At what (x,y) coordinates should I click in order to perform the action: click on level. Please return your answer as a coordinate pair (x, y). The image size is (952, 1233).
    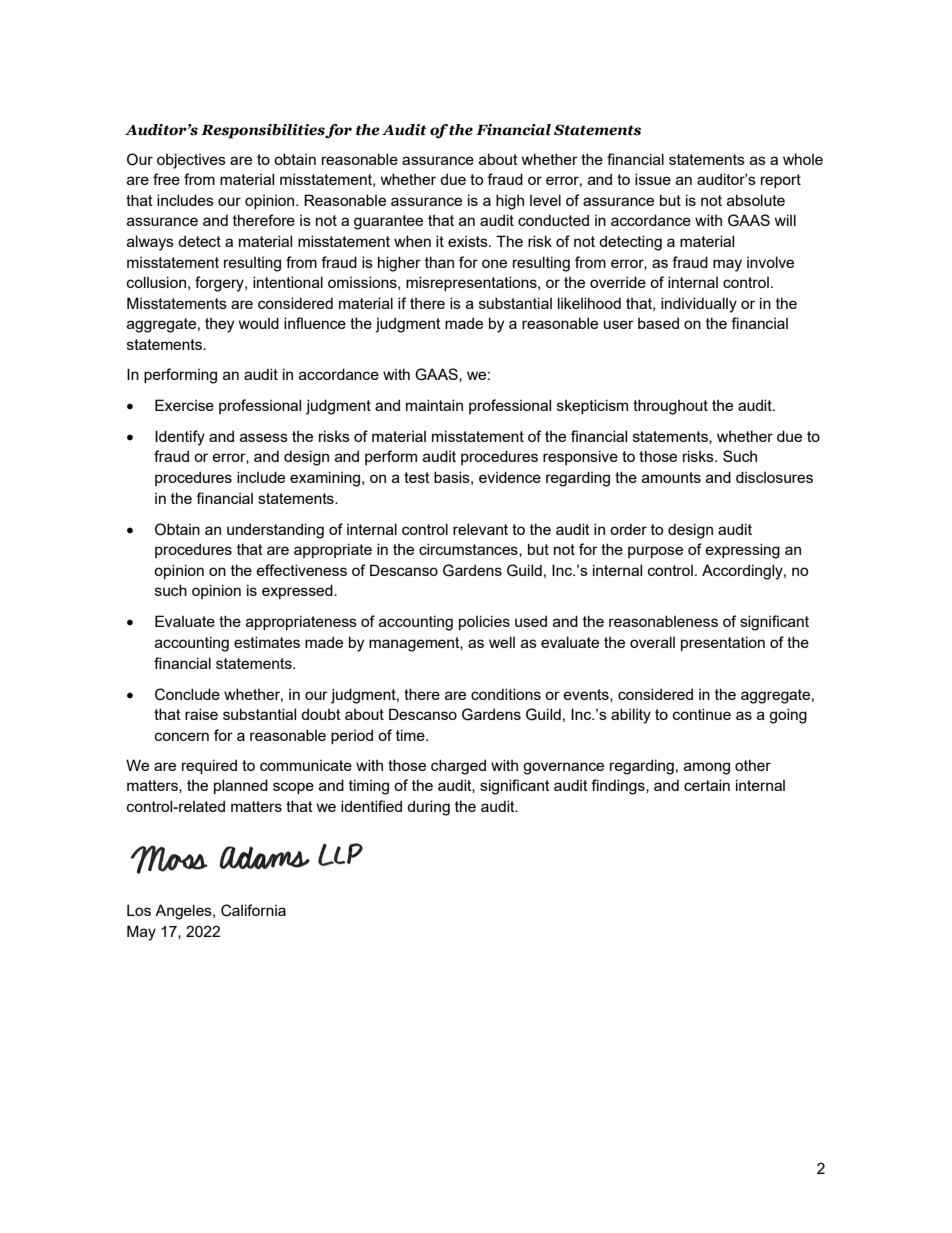
    Looking at the image, I should click on (545, 200).
